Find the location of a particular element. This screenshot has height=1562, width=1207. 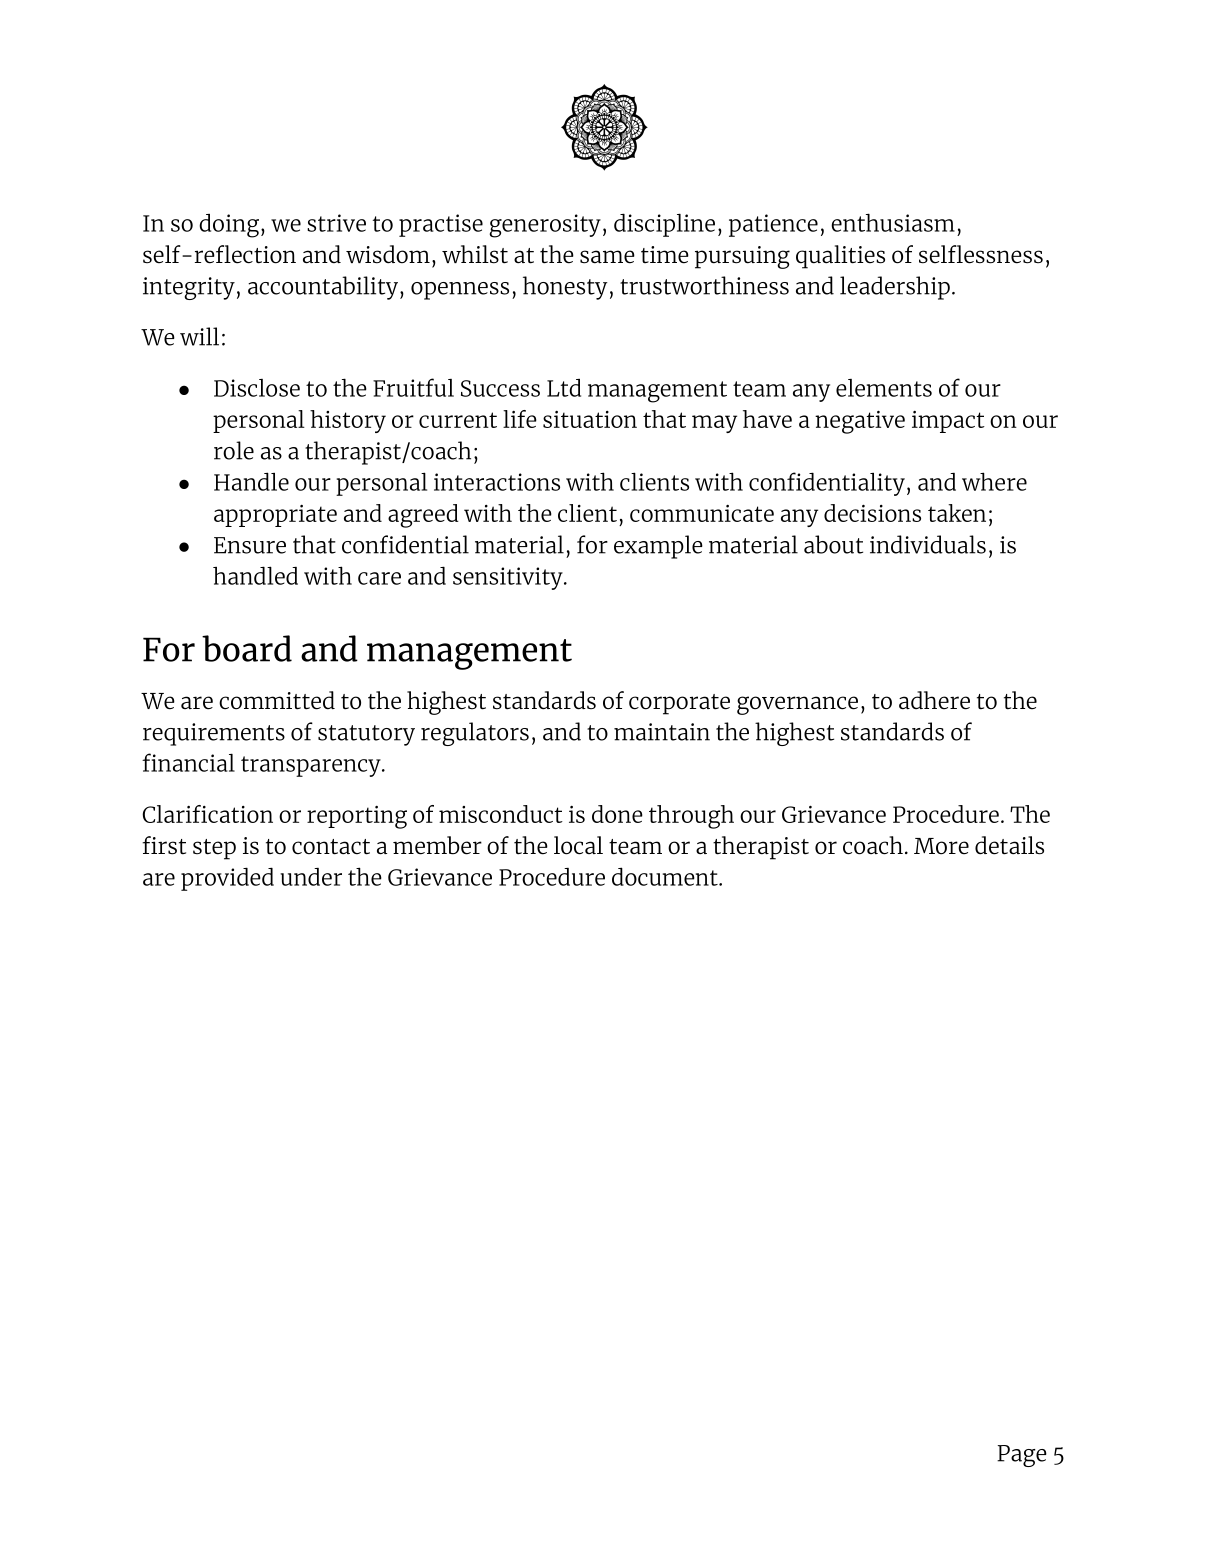

document is located at coordinates (666, 876).
